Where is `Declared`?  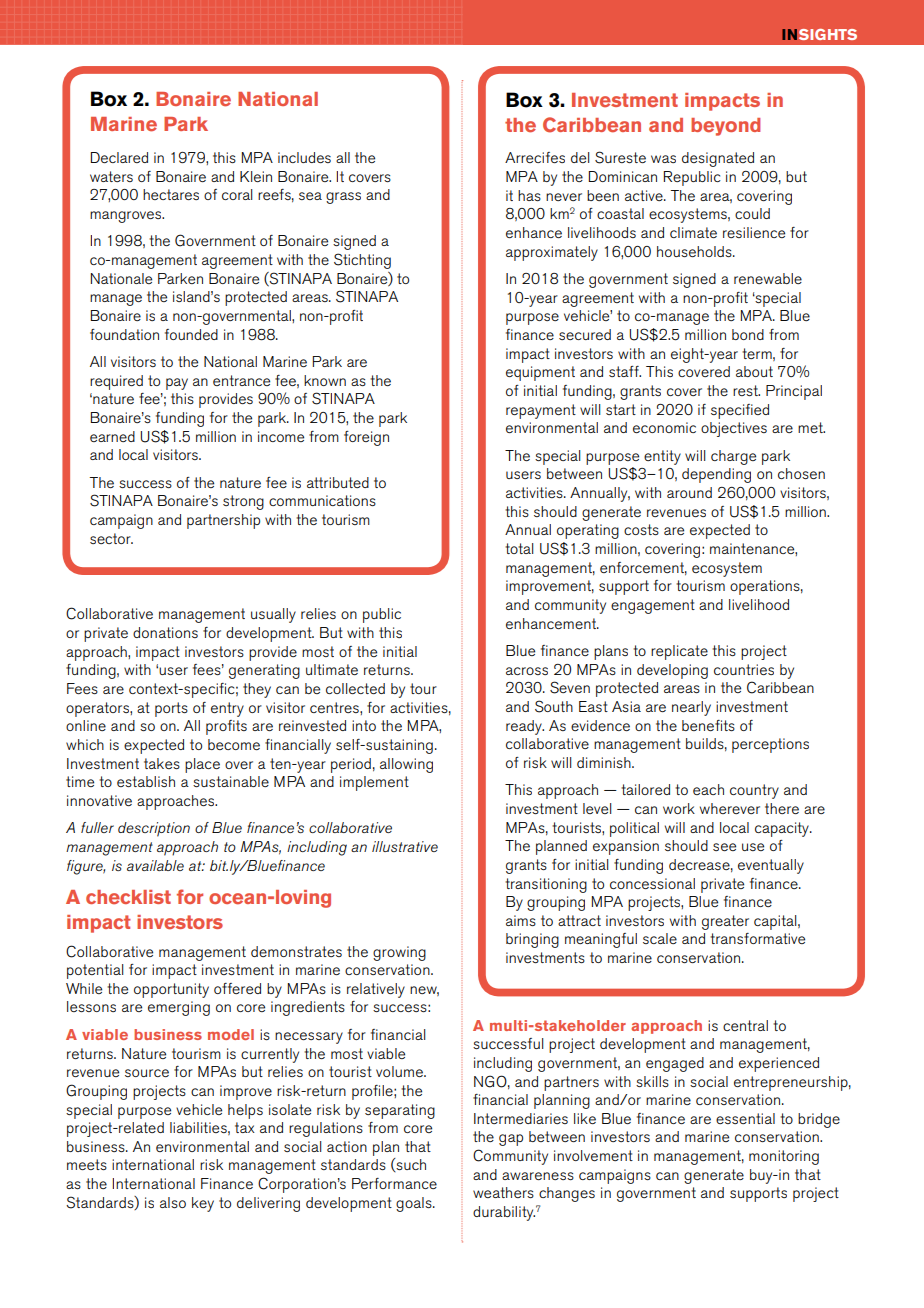 Declared is located at coordinates (119, 157).
